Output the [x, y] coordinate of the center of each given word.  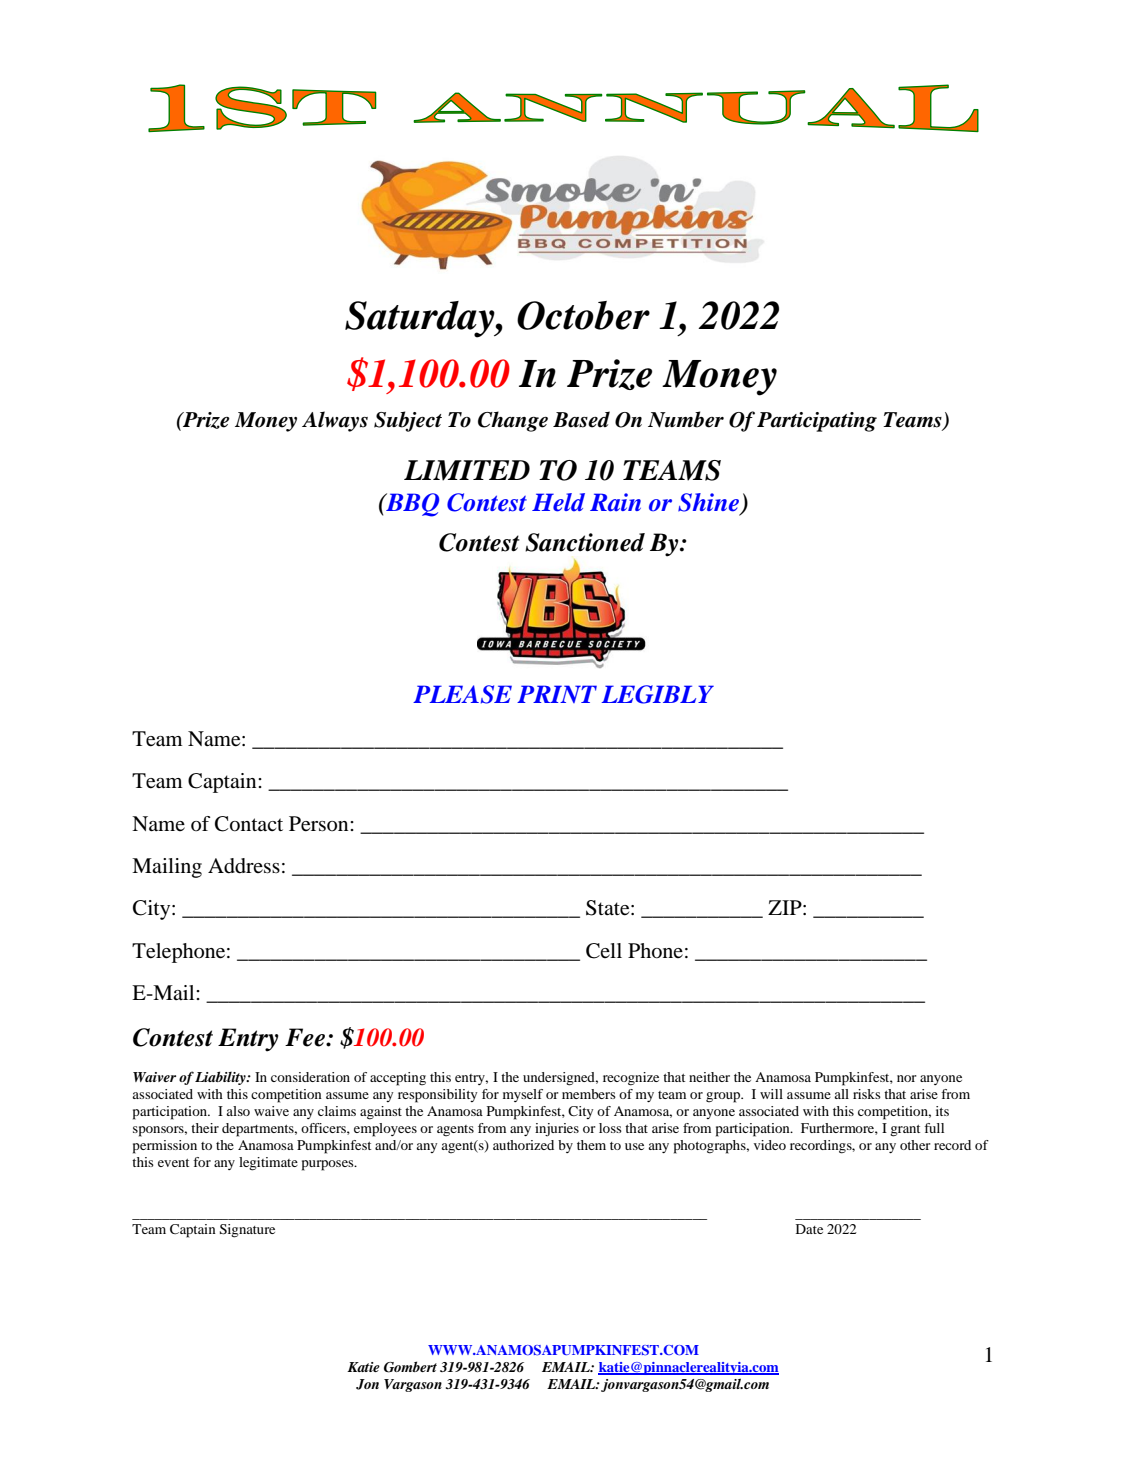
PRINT [557, 694]
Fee [306, 1037]
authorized [523, 1145]
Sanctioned [585, 542]
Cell [604, 951]
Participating [817, 422]
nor [907, 1078]
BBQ [411, 505]
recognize [631, 1079]
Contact [249, 824]
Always [335, 421]
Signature [247, 1231]
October [583, 315]
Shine [709, 503]
